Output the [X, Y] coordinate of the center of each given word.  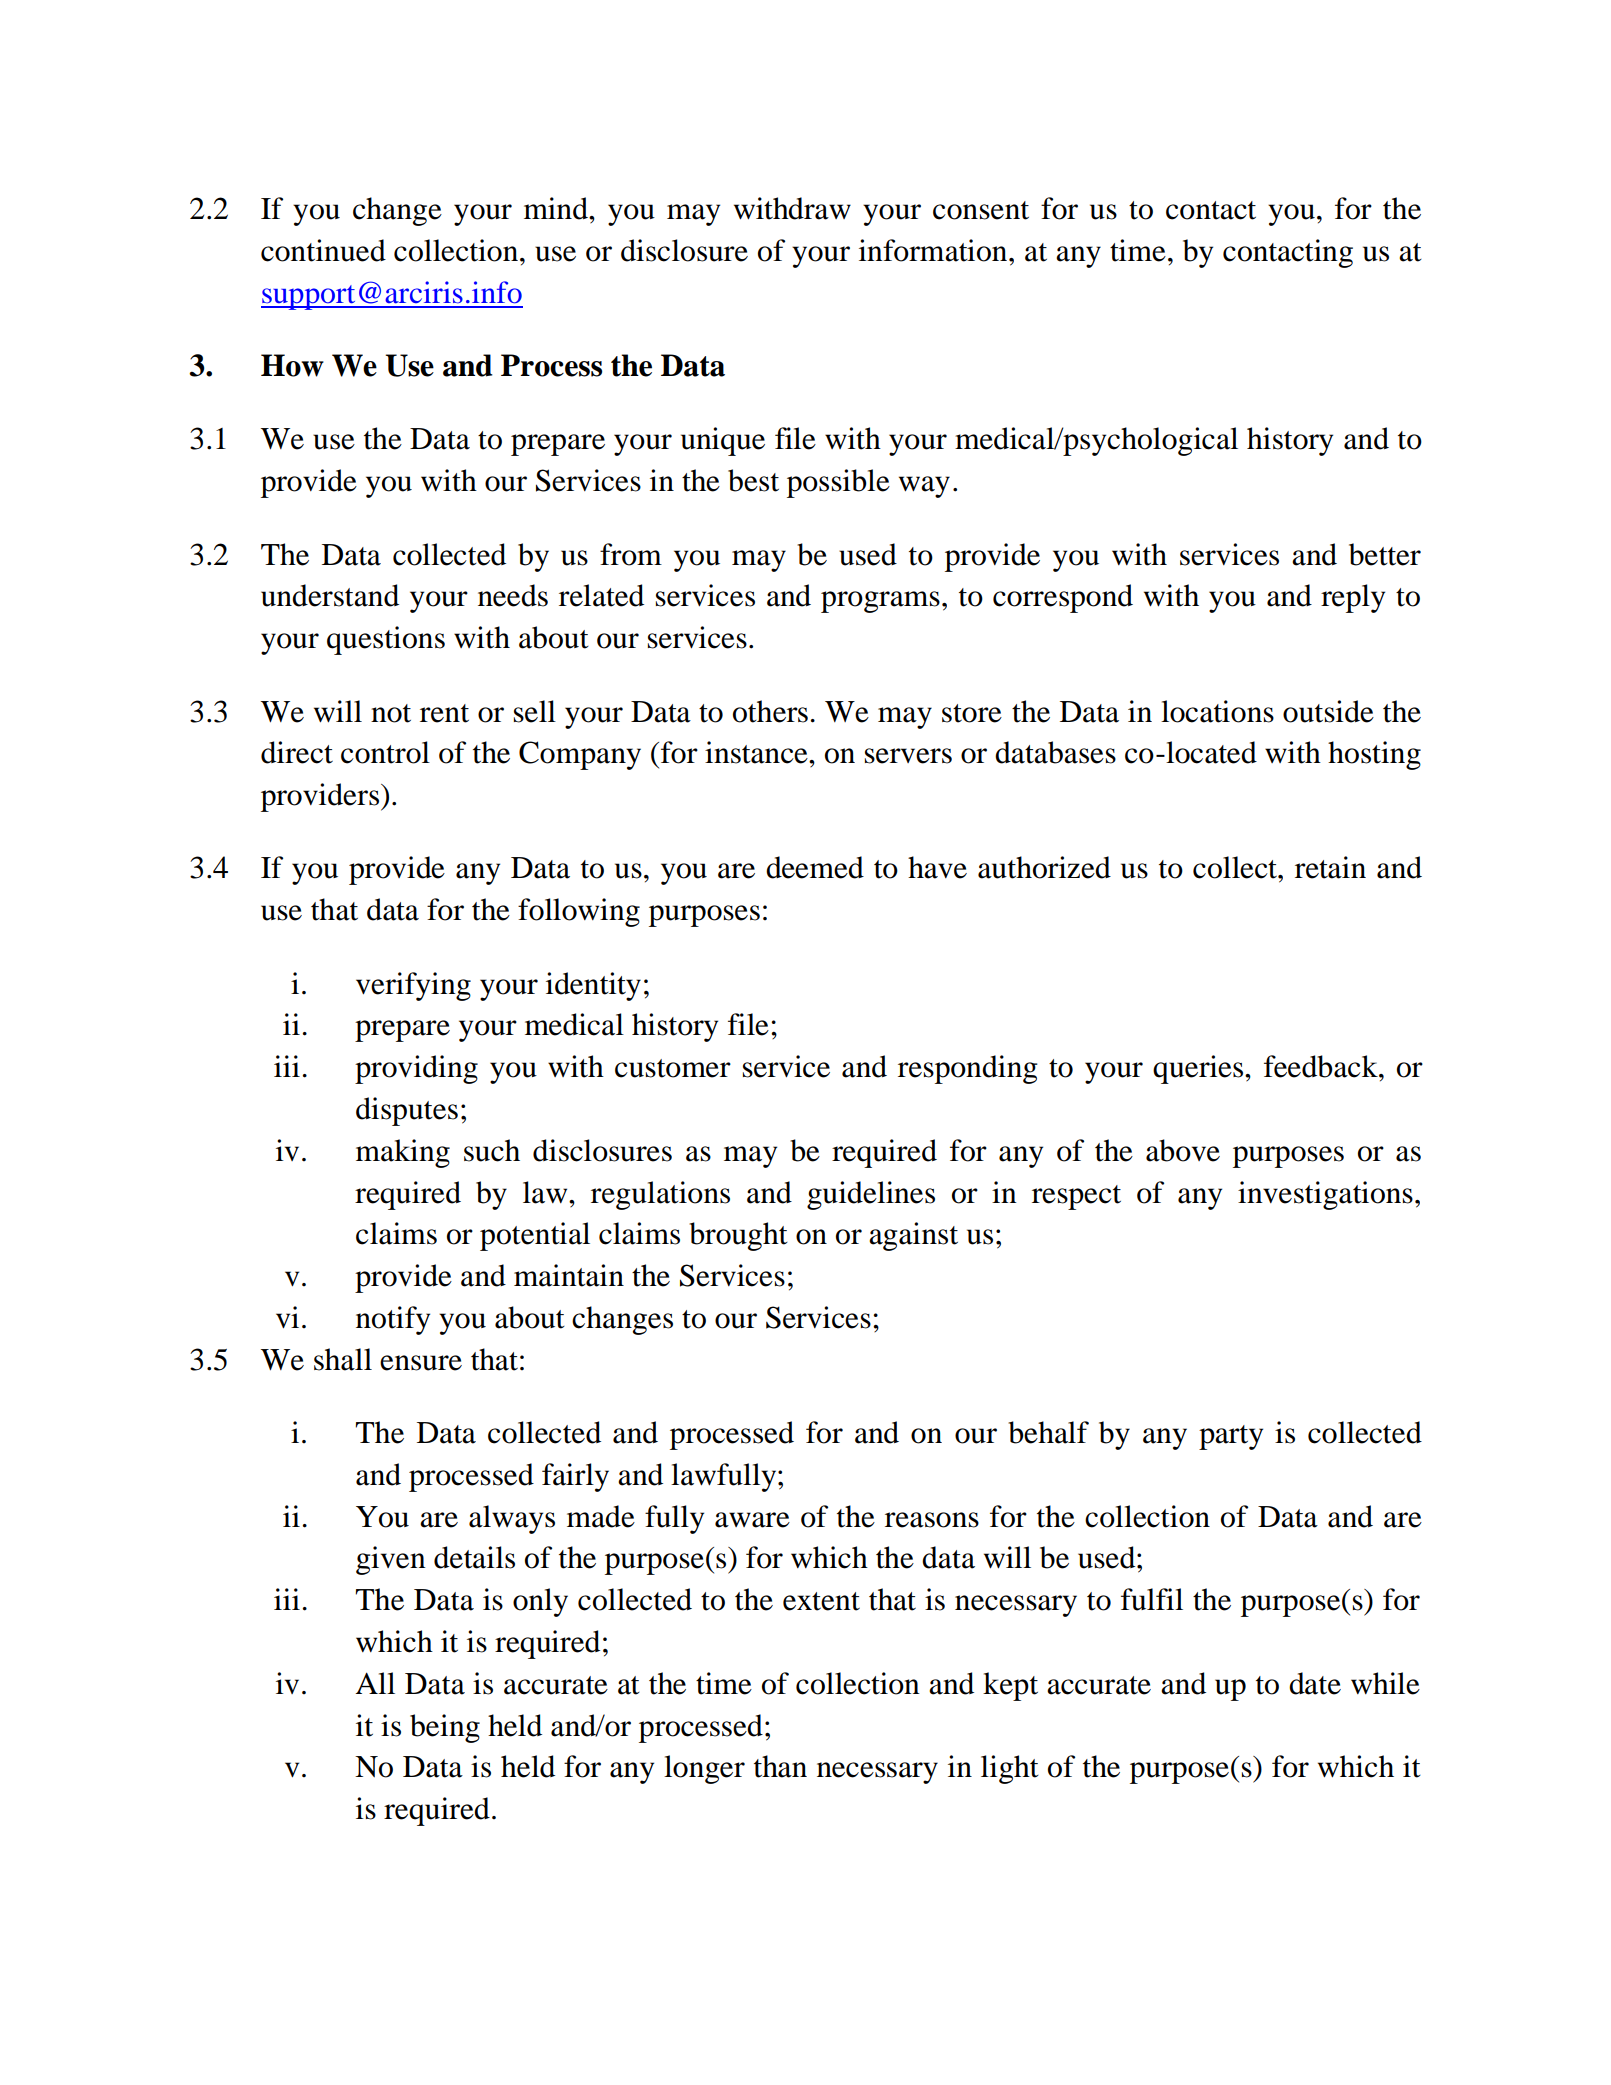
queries [1199, 1069]
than [780, 1766]
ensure [421, 1363]
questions [386, 640]
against [913, 1236]
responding [968, 1069]
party [1231, 1437]
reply [1353, 598]
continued [323, 250]
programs [880, 602]
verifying [413, 986]
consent [981, 210]
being [445, 1728]
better [1385, 554]
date [1315, 1683]
